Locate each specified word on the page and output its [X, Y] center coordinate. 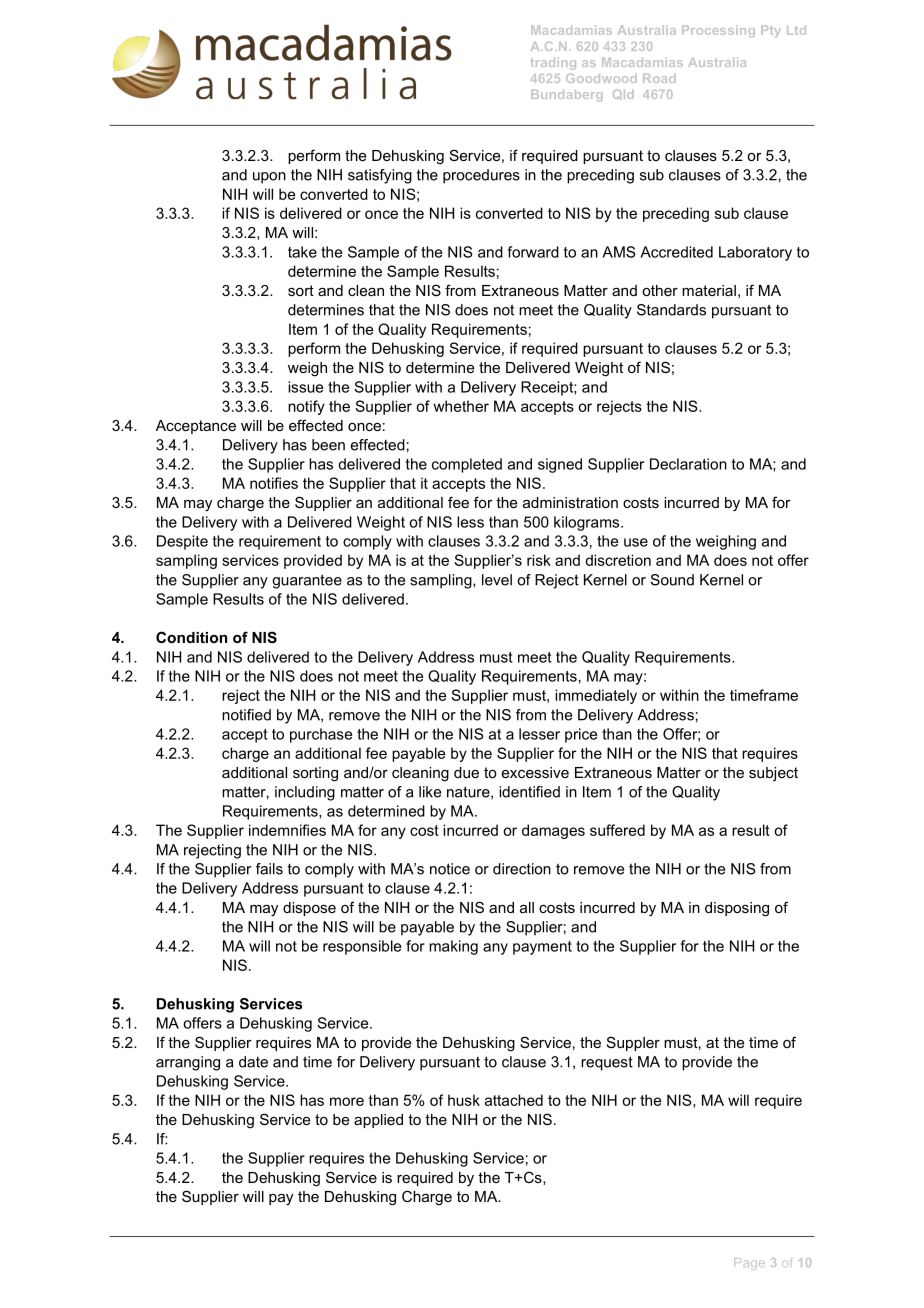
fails [269, 869]
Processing [718, 31]
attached [514, 1100]
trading [553, 64]
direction [522, 869]
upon [269, 178]
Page [749, 1264]
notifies [274, 483]
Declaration [688, 464]
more [347, 1101]
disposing [737, 909]
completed [467, 465]
